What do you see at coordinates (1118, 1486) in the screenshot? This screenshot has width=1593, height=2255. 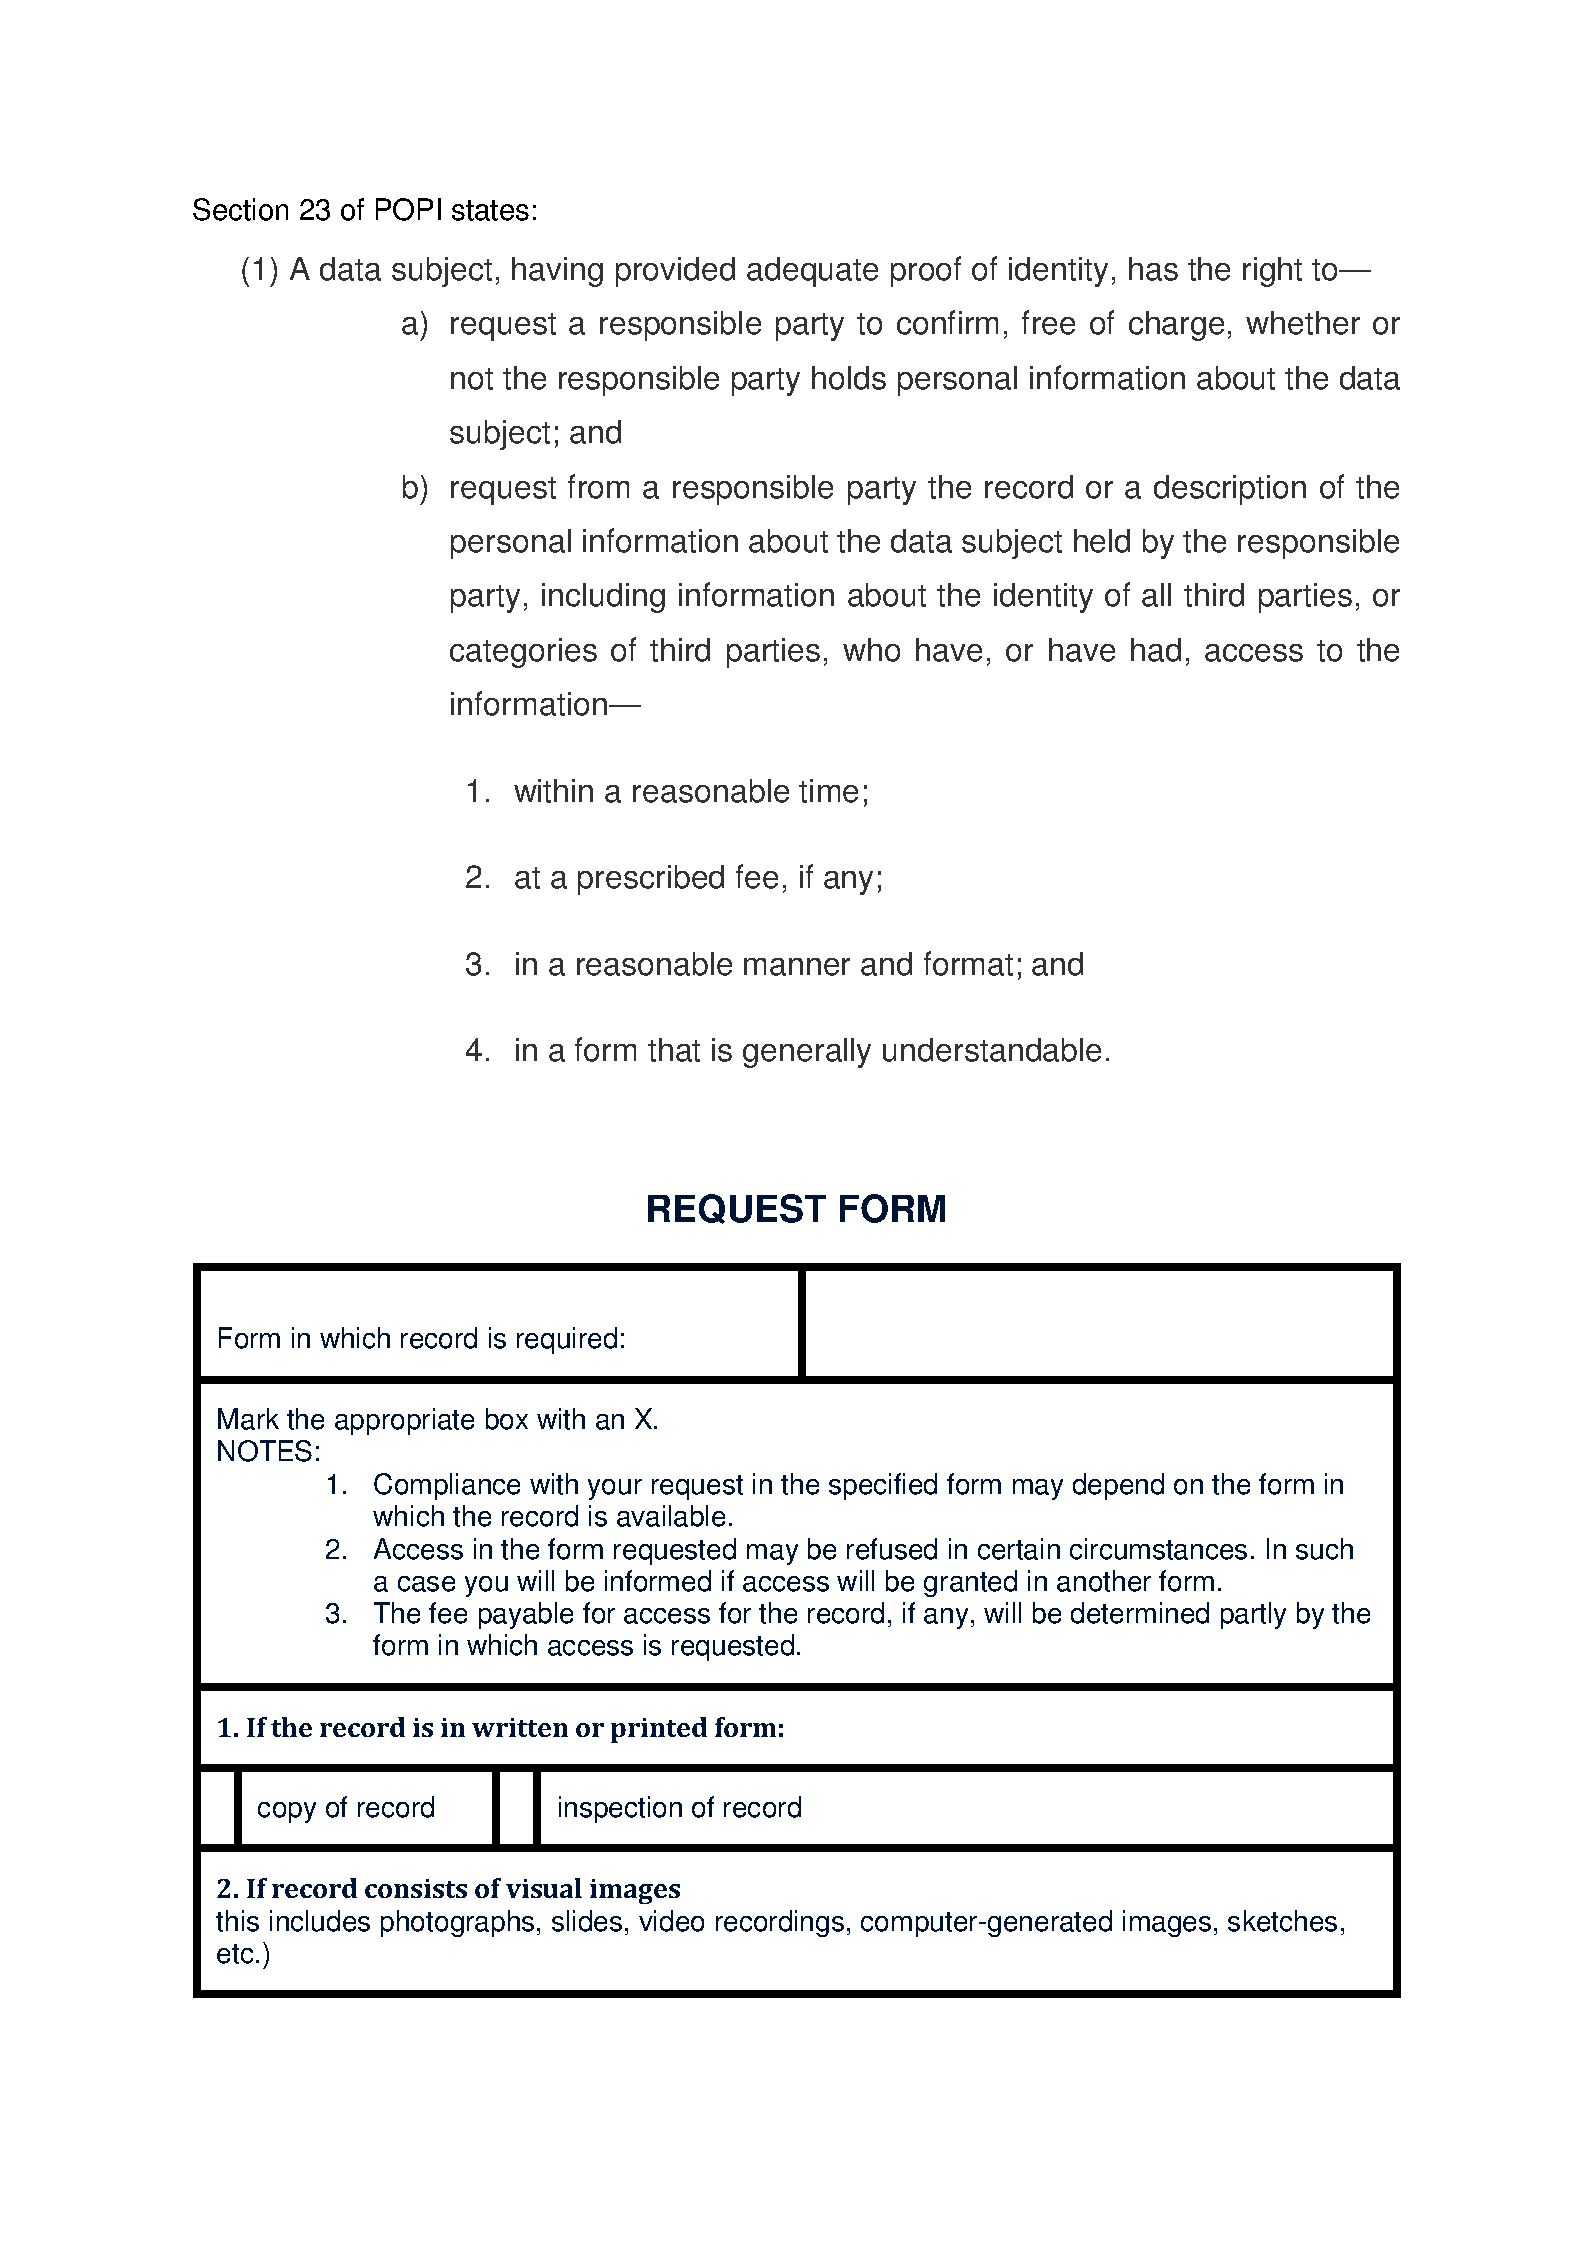 I see `depend` at bounding box center [1118, 1486].
